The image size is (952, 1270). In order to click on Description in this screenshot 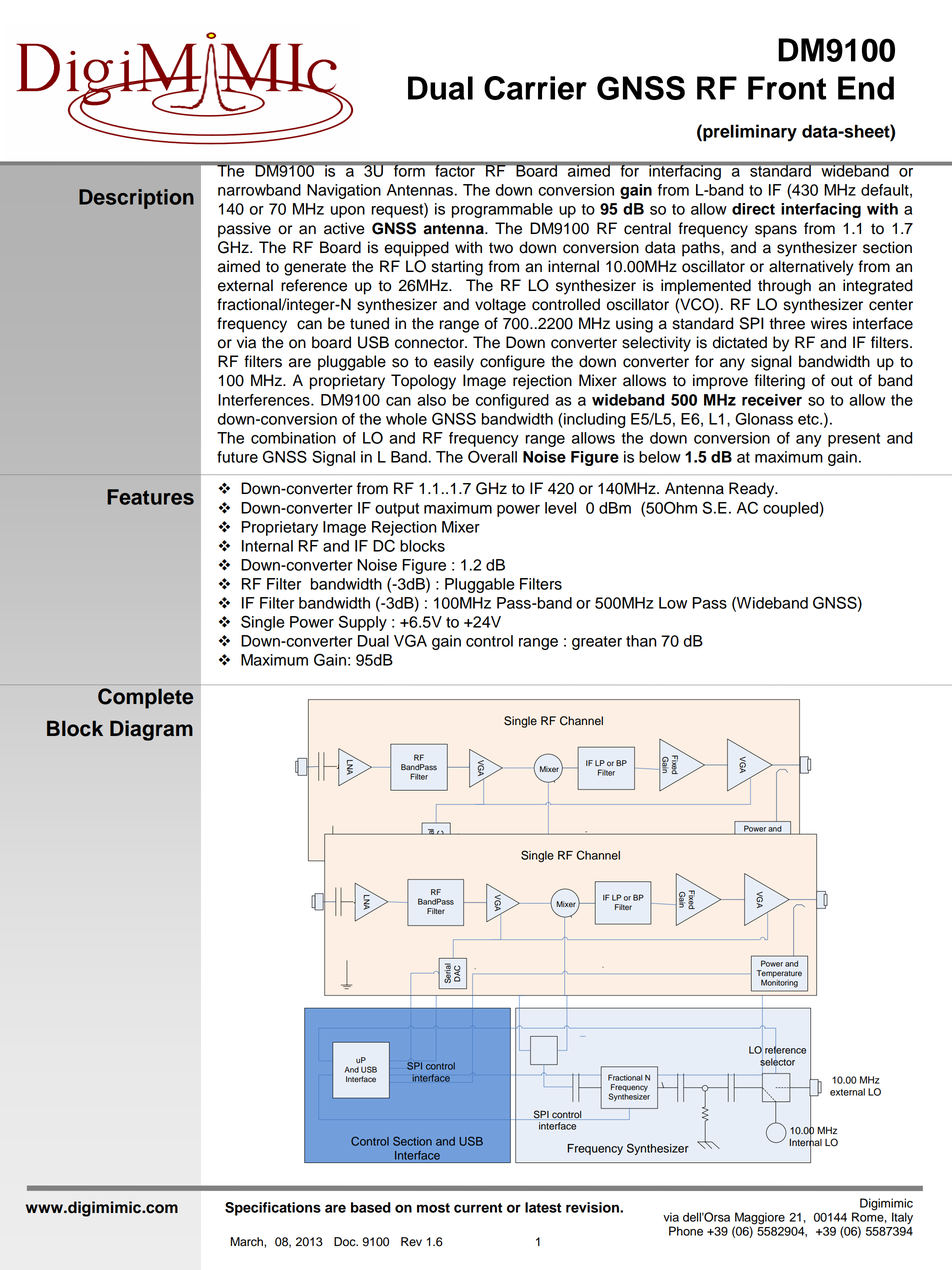, I will do `click(136, 199)`.
